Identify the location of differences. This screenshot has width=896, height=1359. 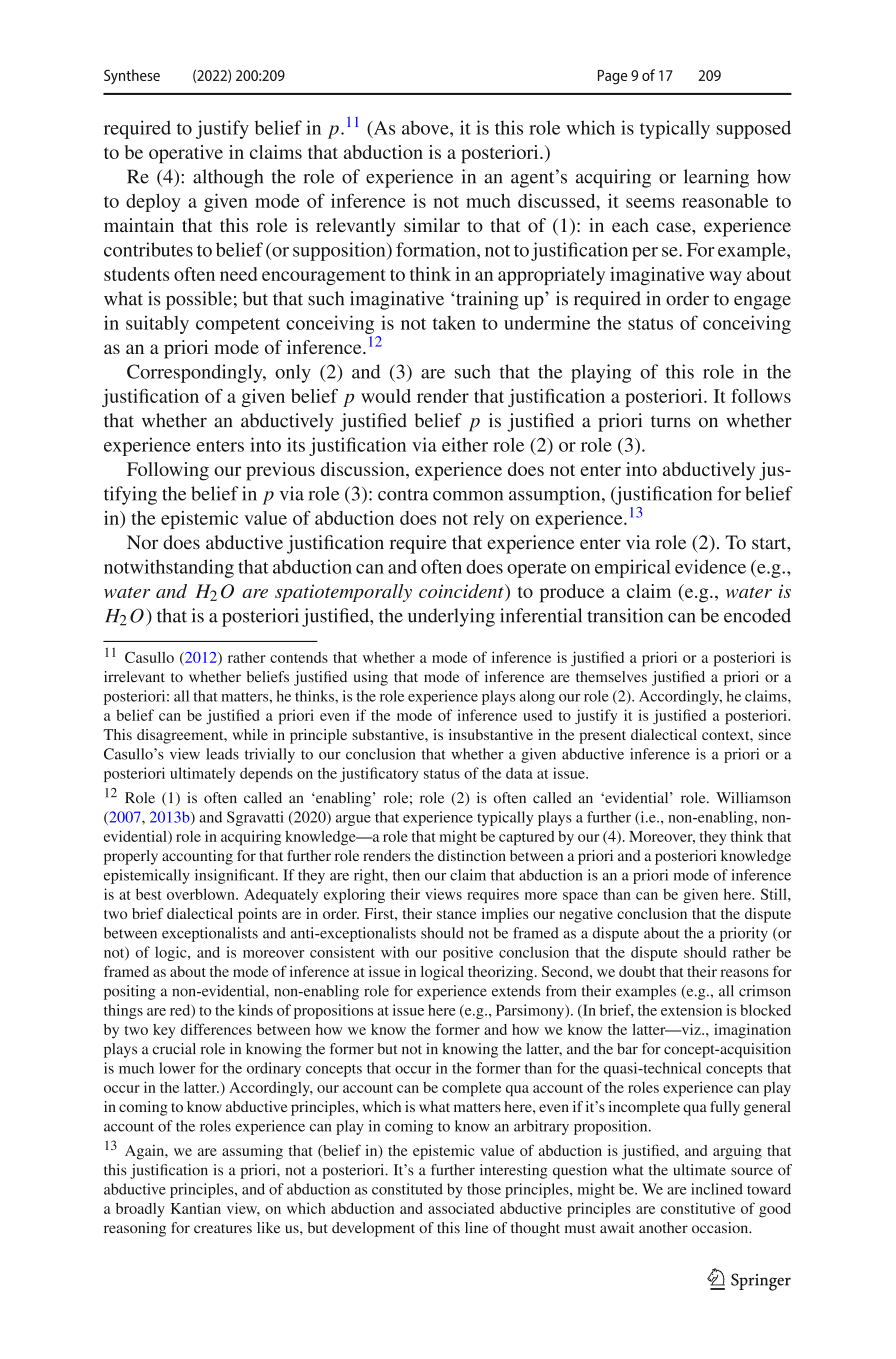
(216, 1029).
